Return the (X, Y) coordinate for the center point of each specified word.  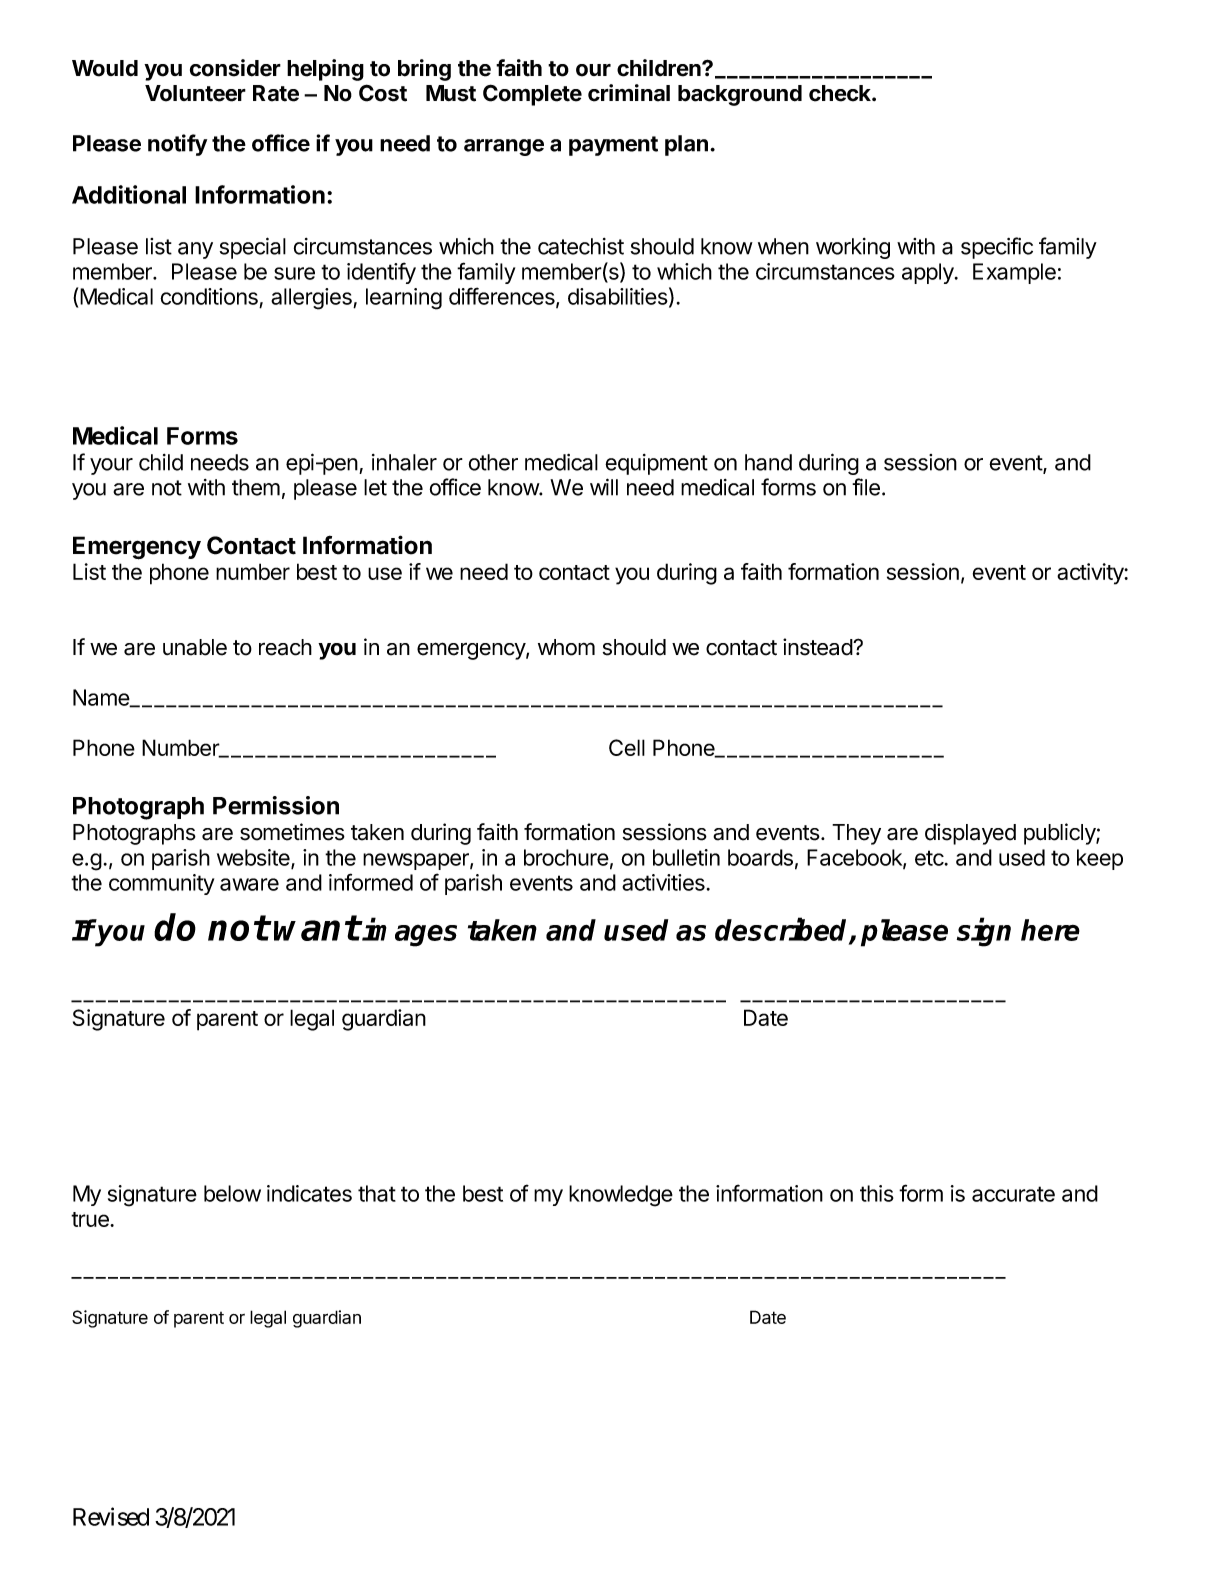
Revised (111, 1516)
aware (249, 884)
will (604, 487)
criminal (629, 93)
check (841, 93)
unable (195, 647)
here (1050, 930)
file (866, 487)
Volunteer (195, 93)
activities (663, 882)
